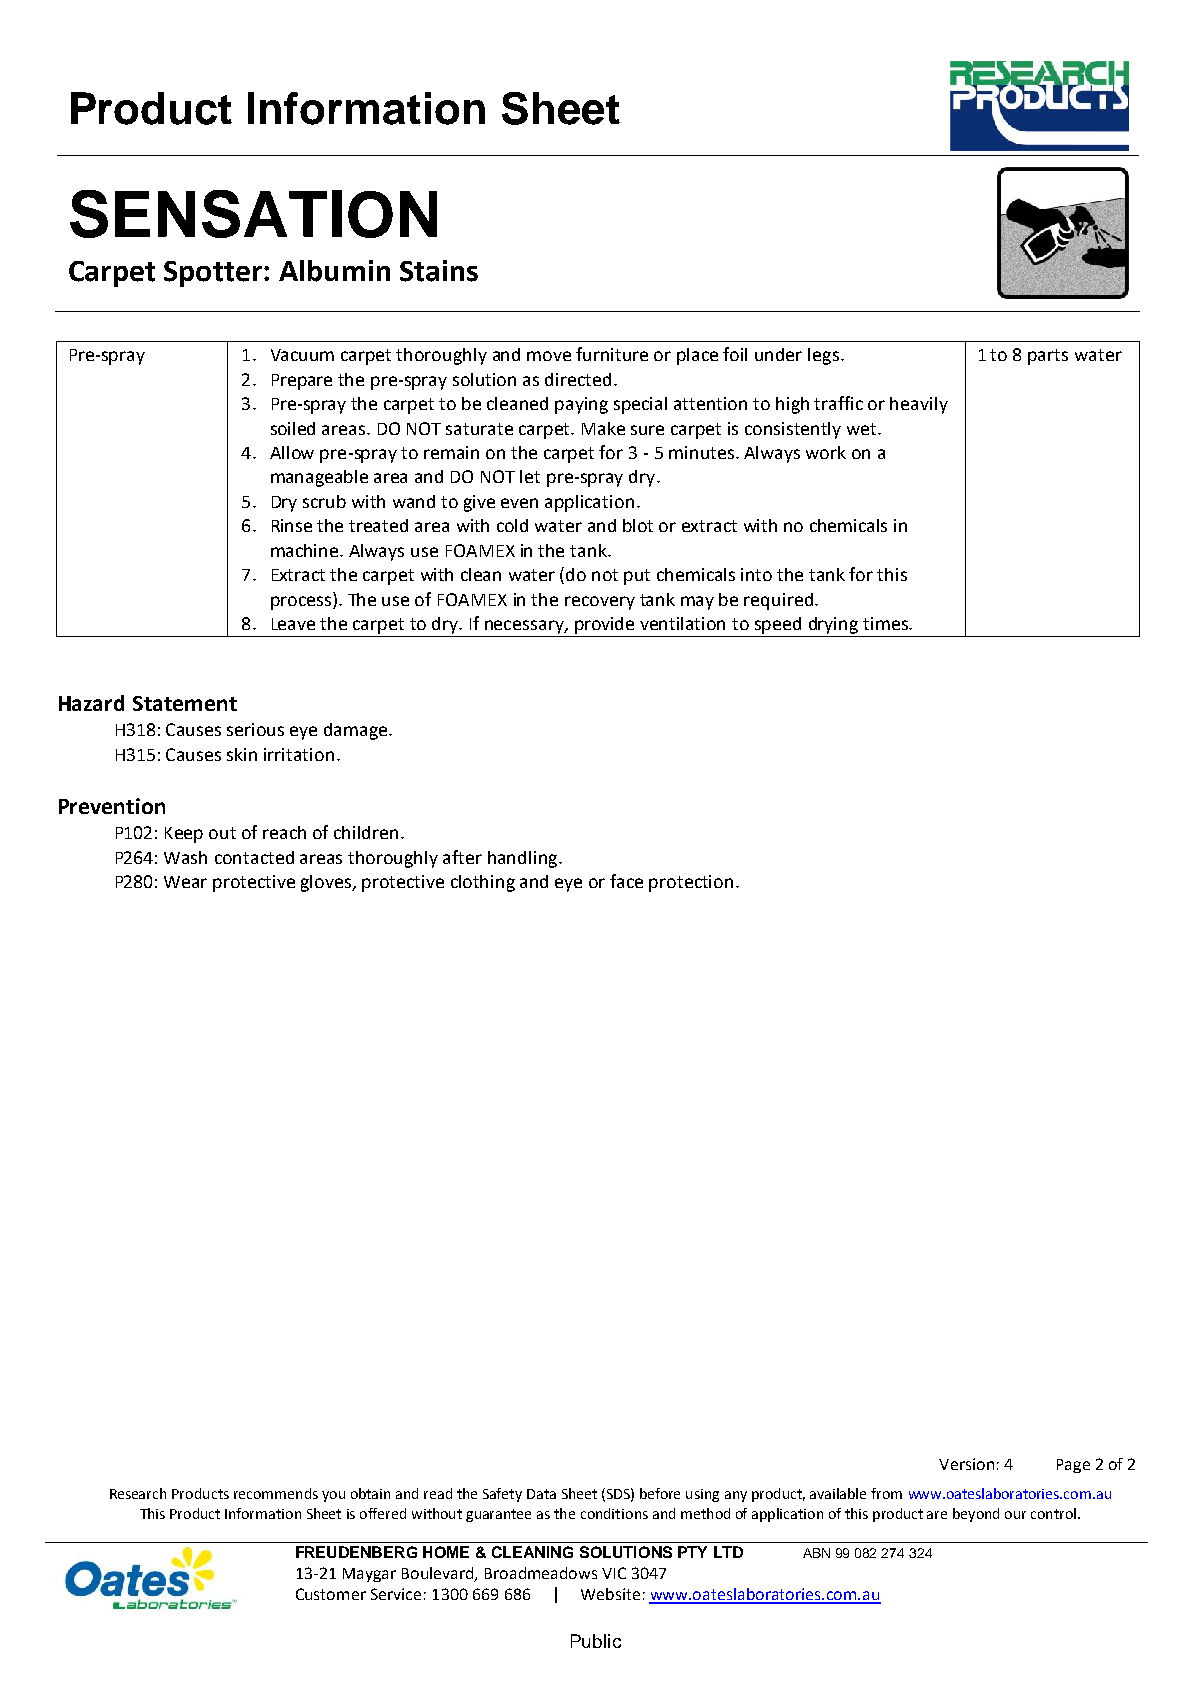 The width and height of the page is (1193, 1687). I want to click on face, so click(626, 881).
